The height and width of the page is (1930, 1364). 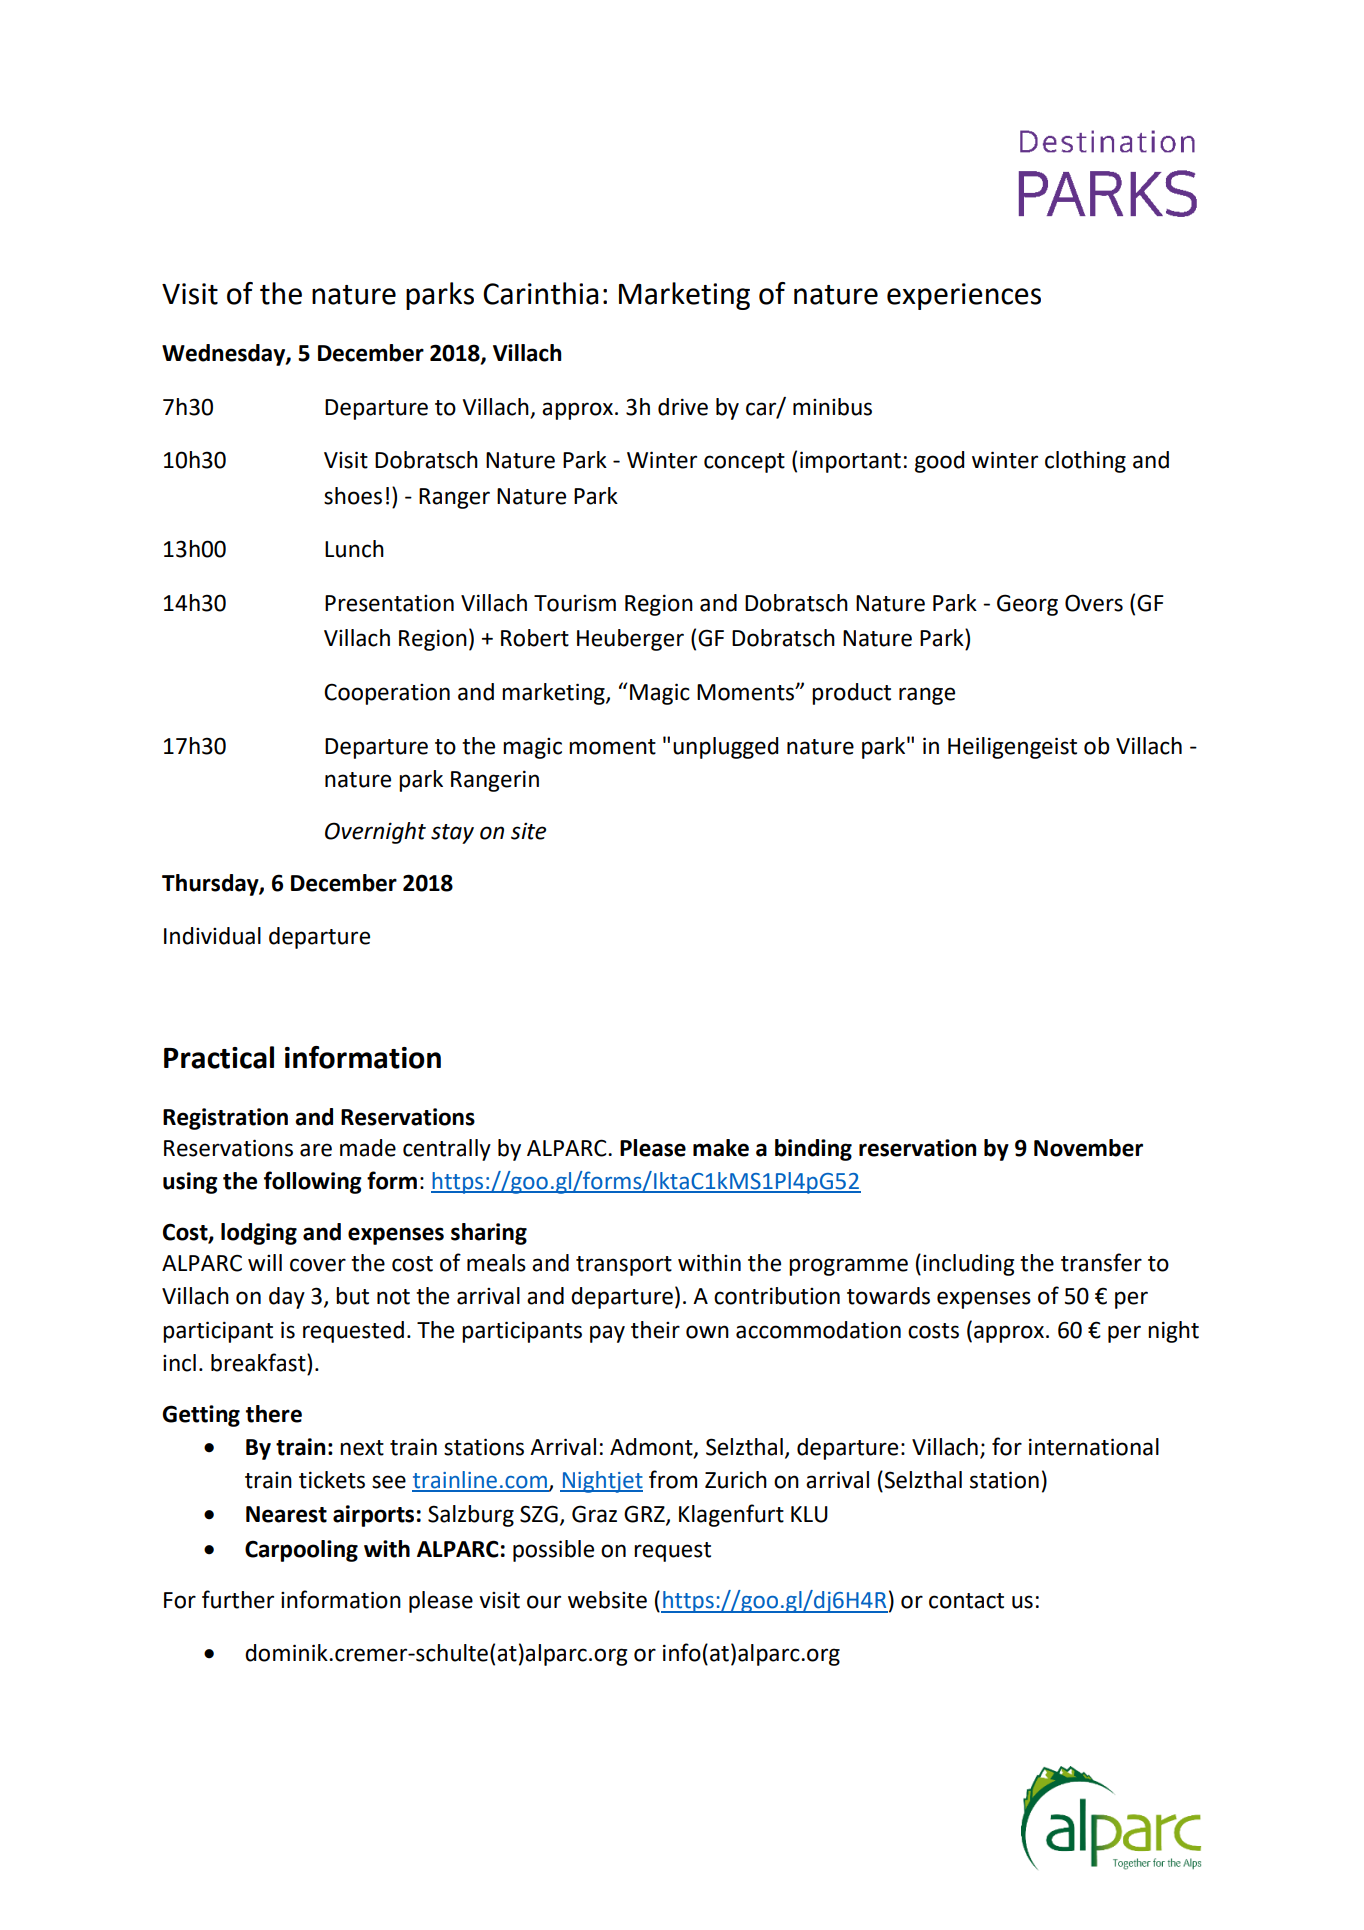 What do you see at coordinates (721, 1148) in the page?
I see `make` at bounding box center [721, 1148].
